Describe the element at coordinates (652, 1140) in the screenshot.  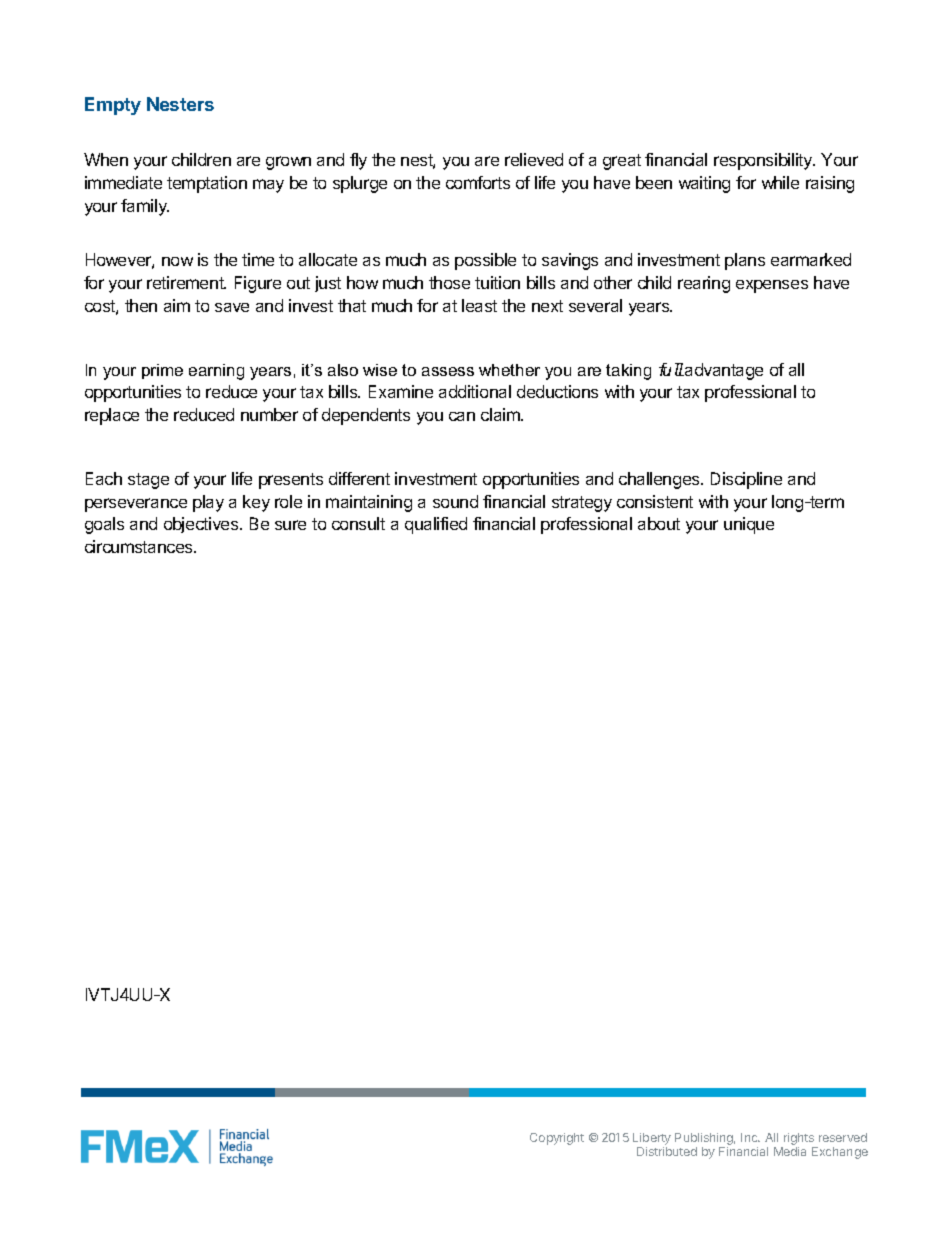
I see `Liberty` at that location.
